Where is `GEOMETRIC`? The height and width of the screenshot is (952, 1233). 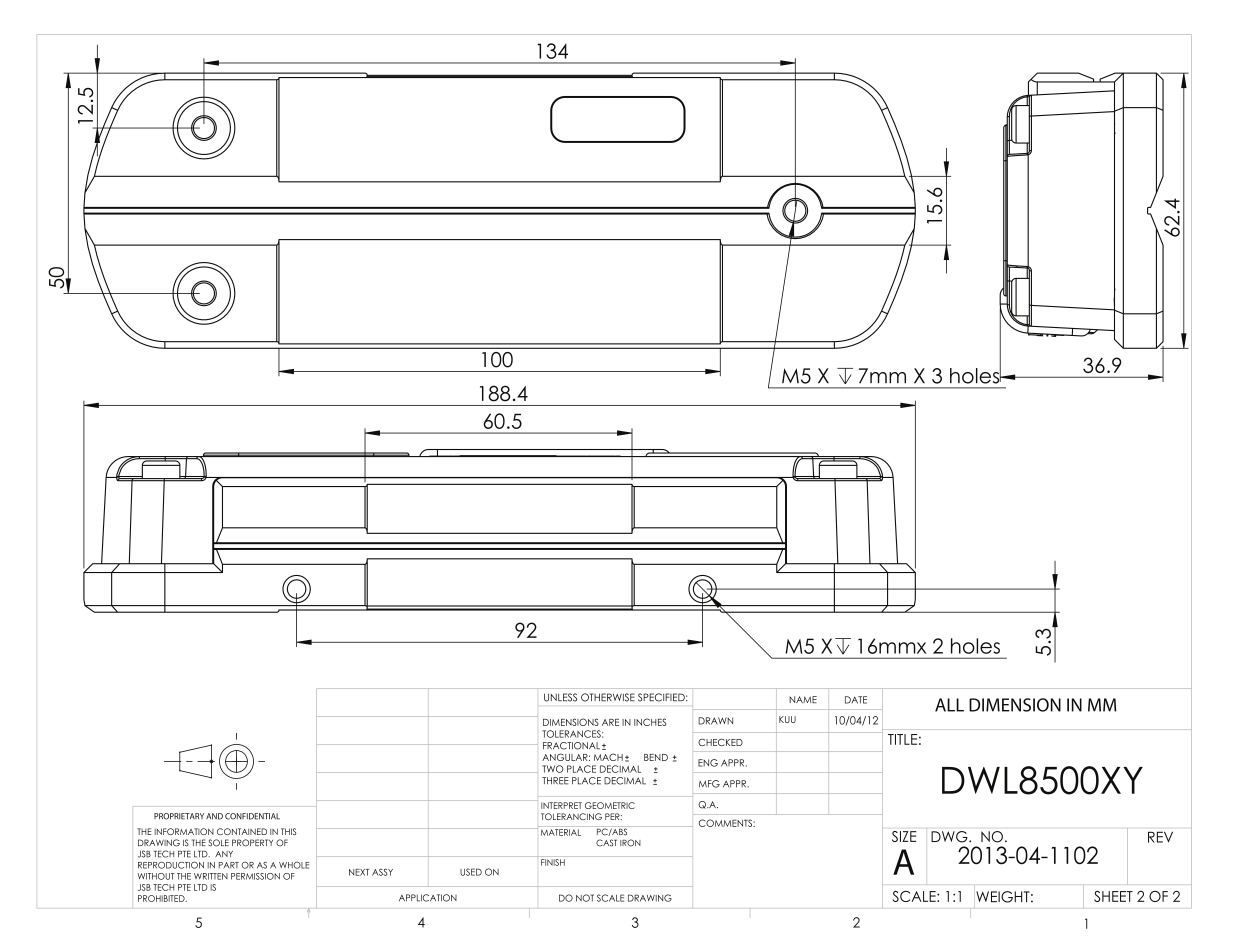 GEOMETRIC is located at coordinates (610, 805).
